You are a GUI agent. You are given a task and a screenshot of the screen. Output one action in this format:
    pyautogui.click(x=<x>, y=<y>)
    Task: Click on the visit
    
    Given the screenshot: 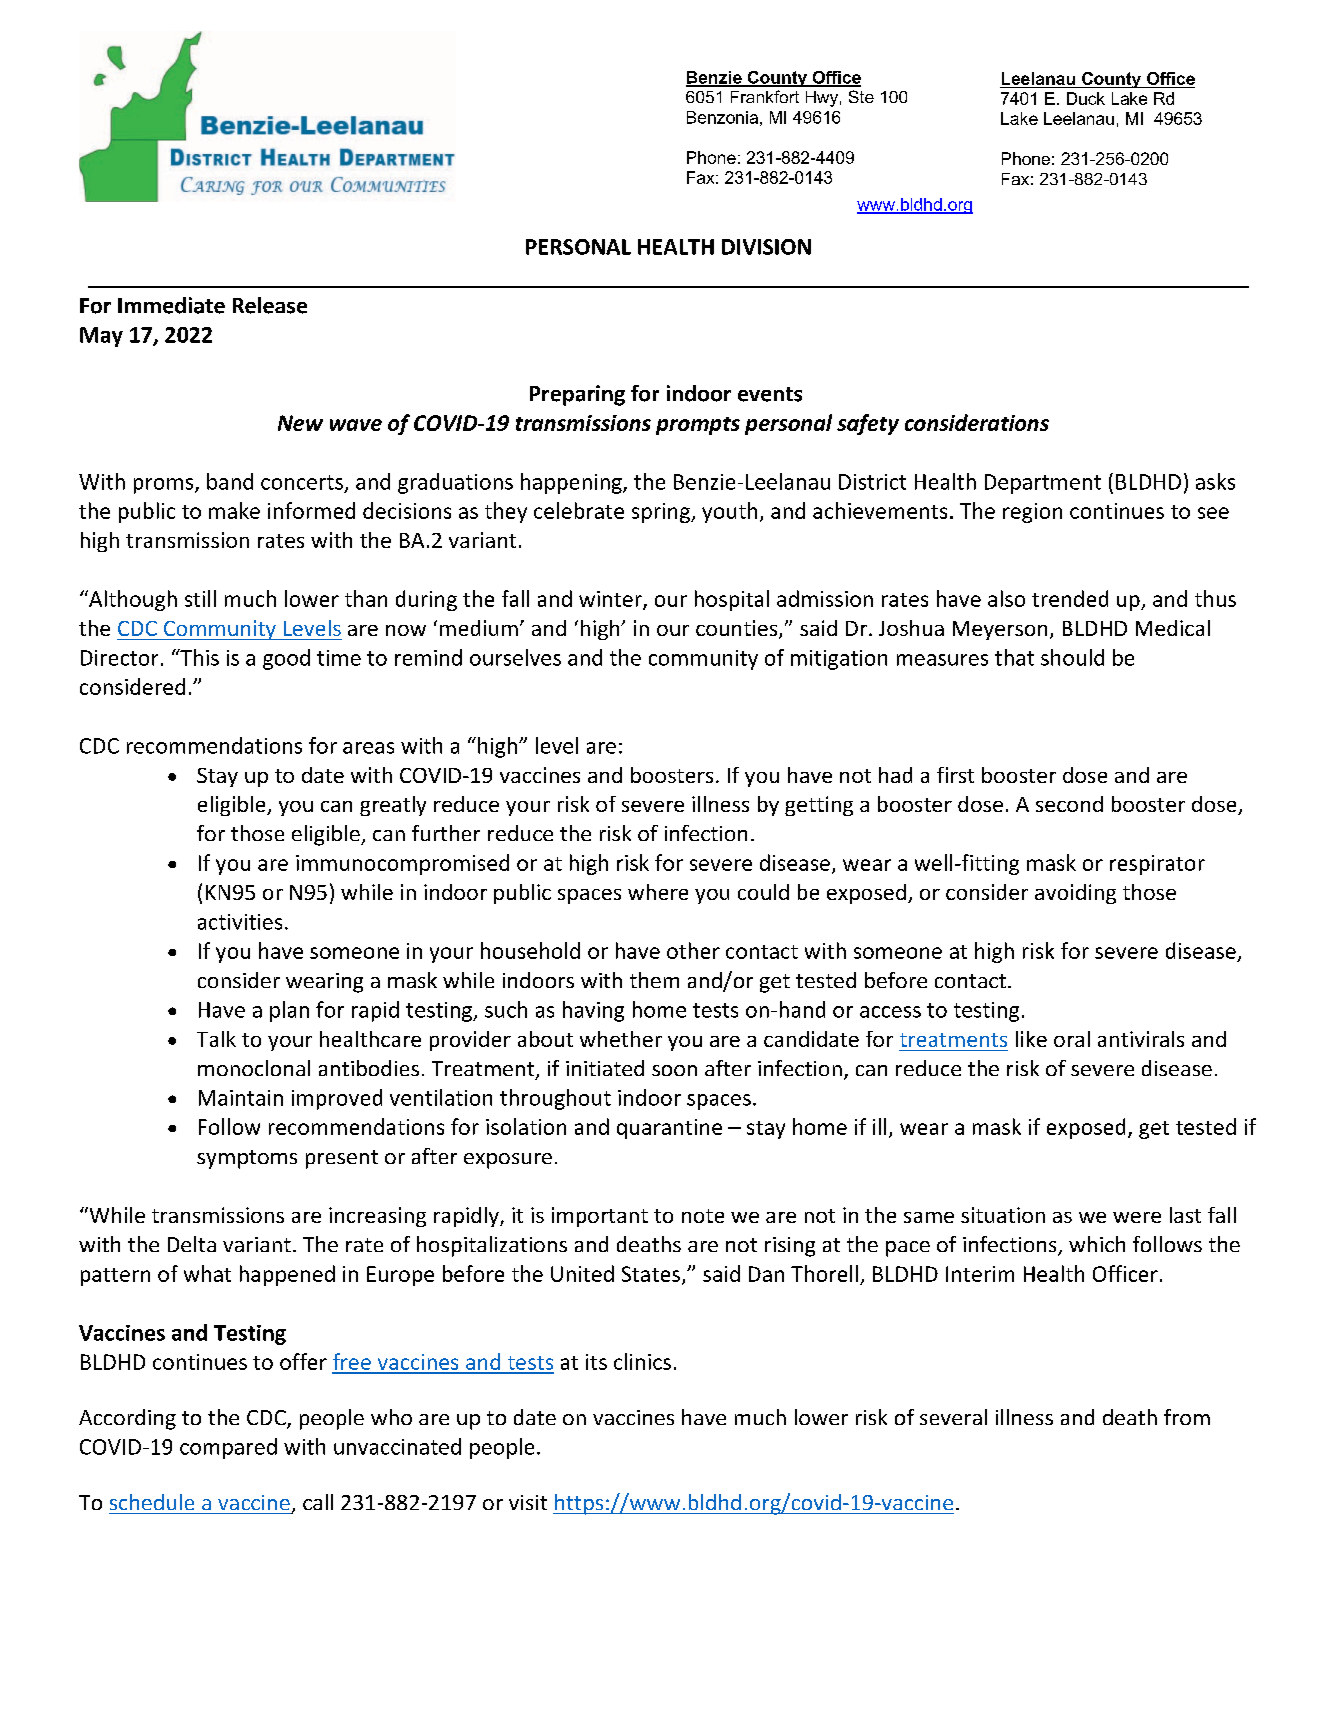 What is the action you would take?
    pyautogui.click(x=528, y=1502)
